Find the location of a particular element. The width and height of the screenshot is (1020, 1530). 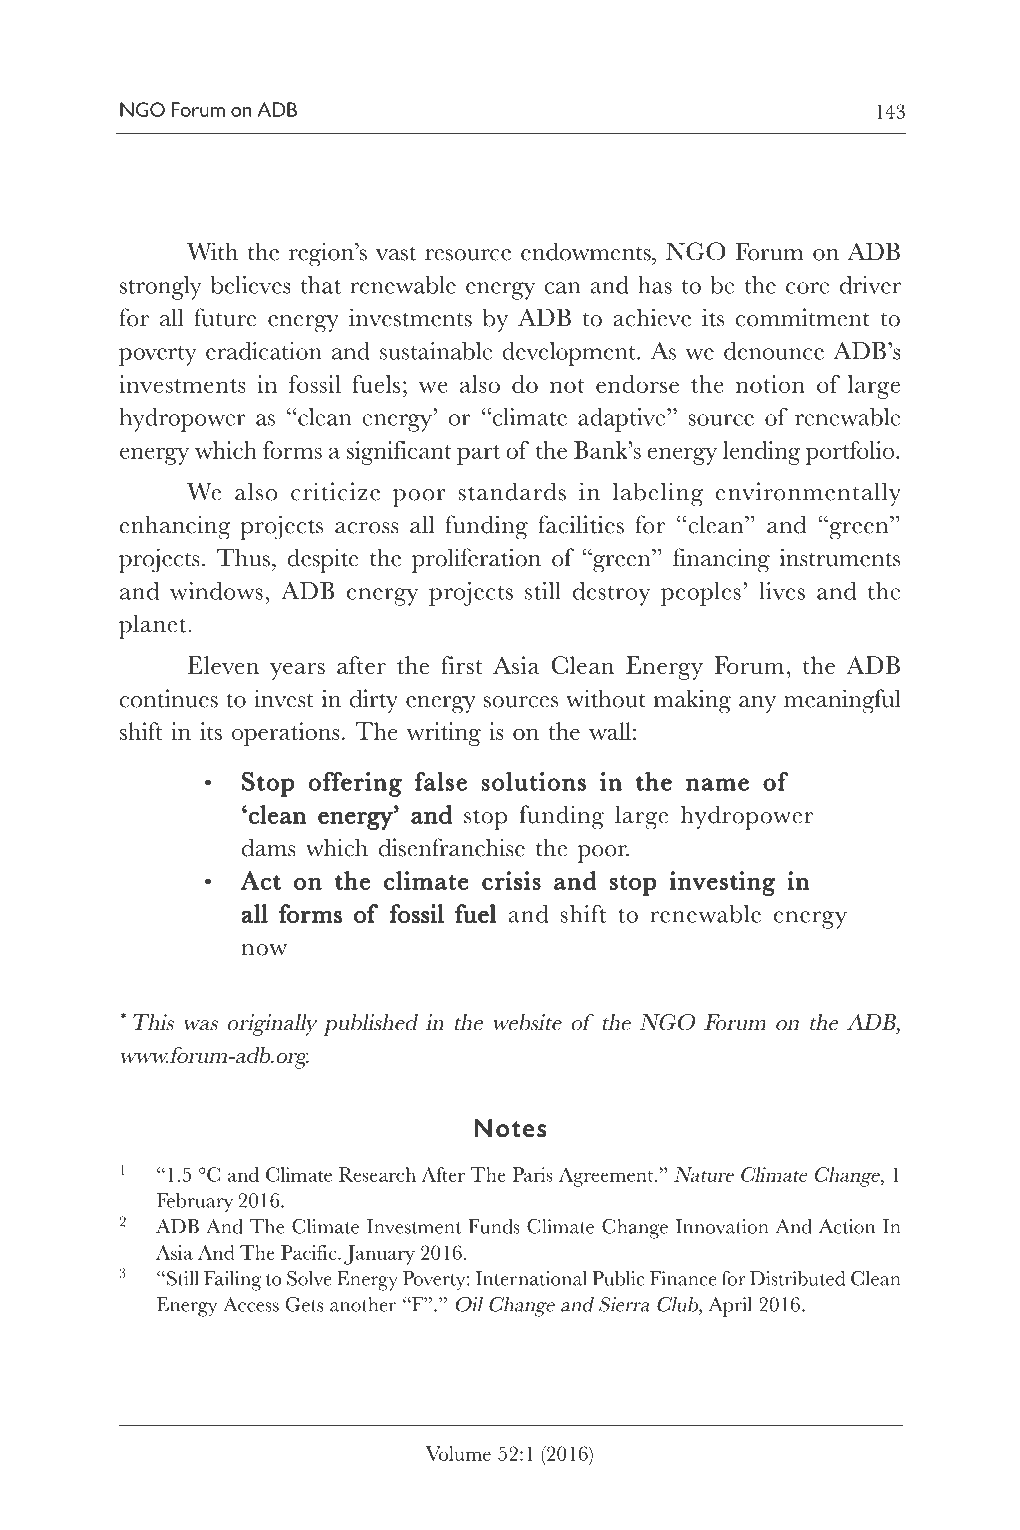

believes is located at coordinates (251, 285).
